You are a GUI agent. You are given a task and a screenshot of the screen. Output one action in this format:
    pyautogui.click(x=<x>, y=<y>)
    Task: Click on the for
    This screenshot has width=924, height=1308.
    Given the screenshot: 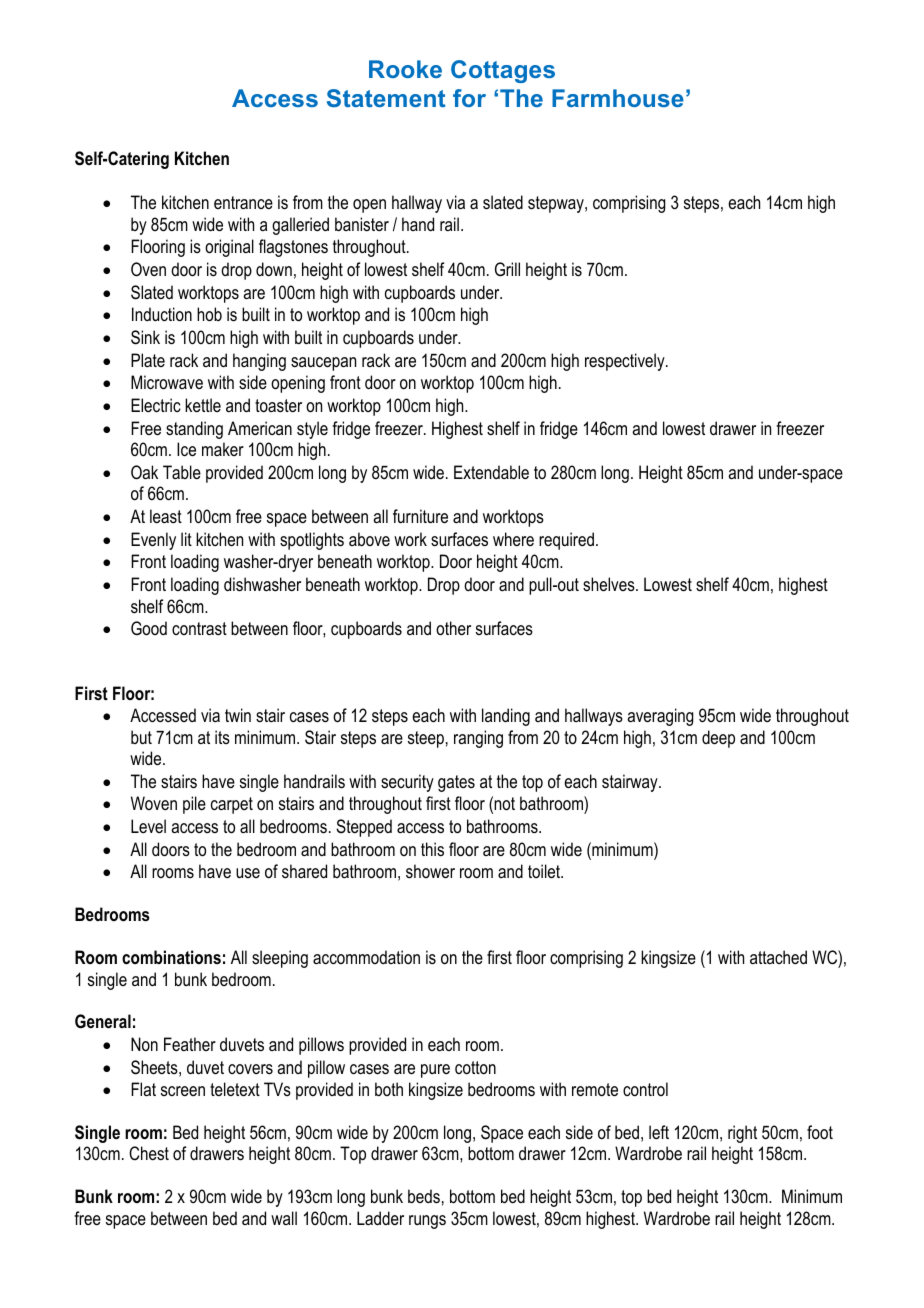 What is the action you would take?
    pyautogui.click(x=469, y=98)
